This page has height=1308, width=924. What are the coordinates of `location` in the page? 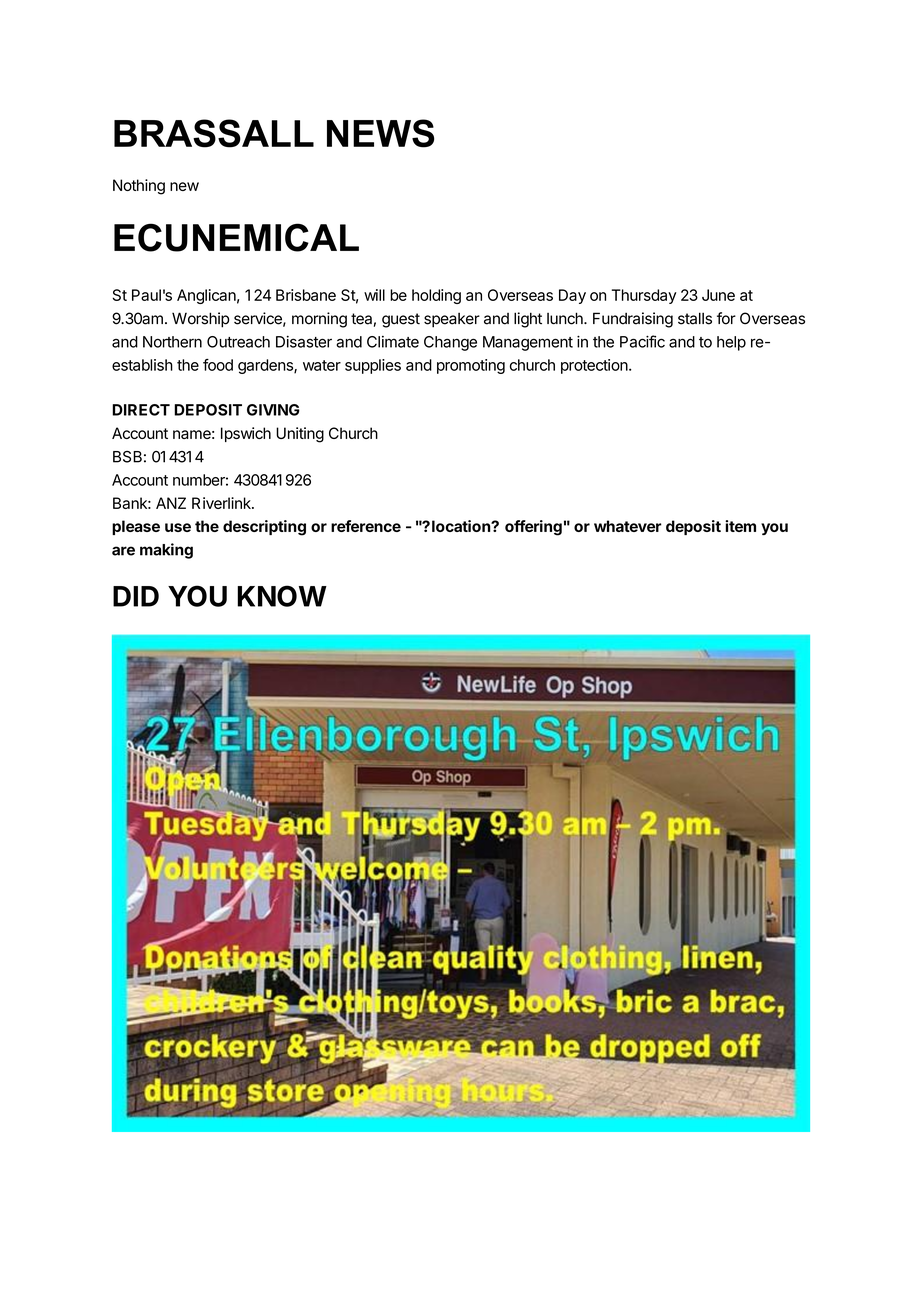 It's located at (462, 526).
